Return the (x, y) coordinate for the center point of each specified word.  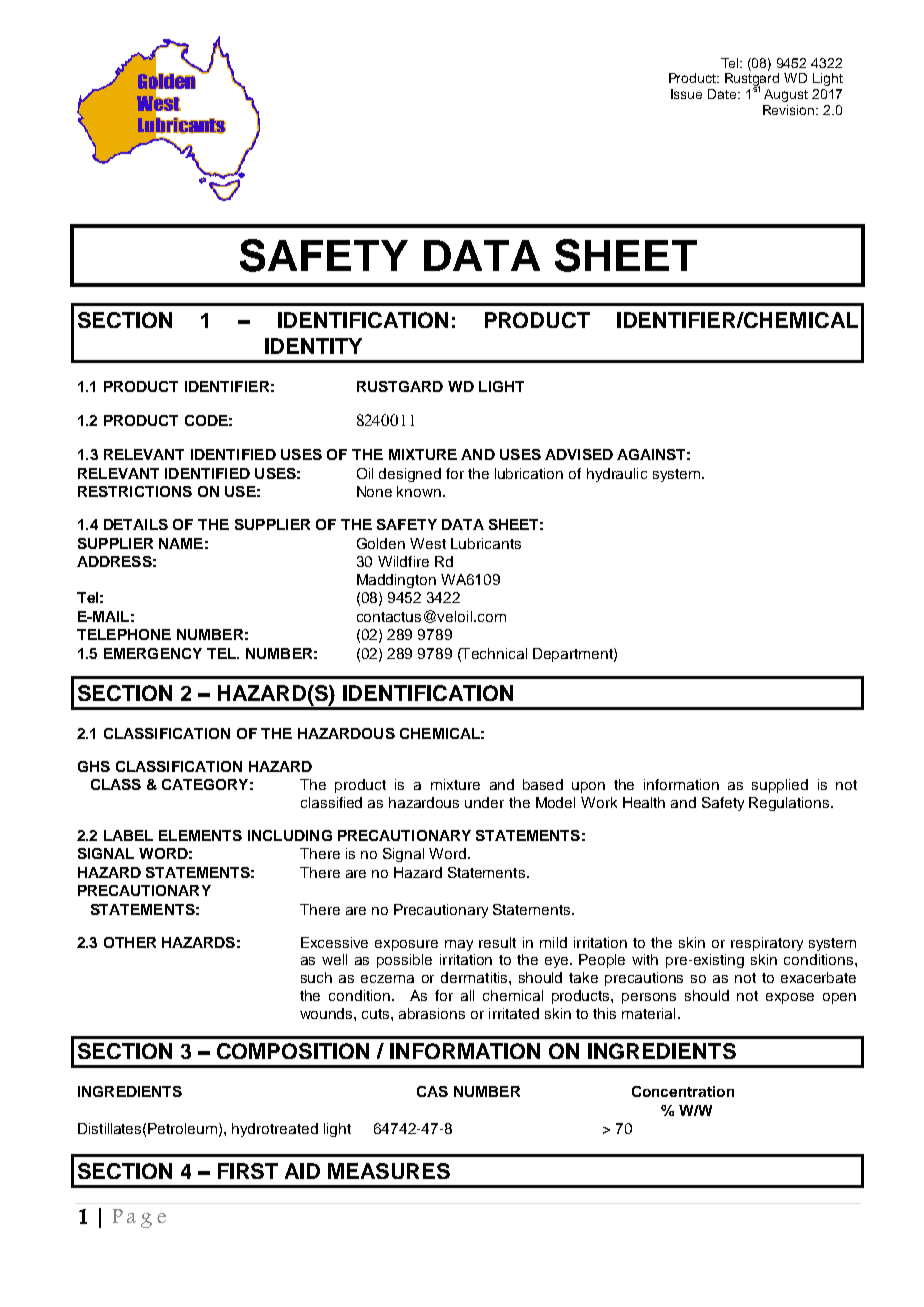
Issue (686, 94)
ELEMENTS (200, 835)
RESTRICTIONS (135, 491)
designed (410, 475)
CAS (432, 1091)
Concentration (683, 1091)
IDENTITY (313, 346)
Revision (790, 110)
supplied (780, 786)
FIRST (248, 1171)
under (484, 802)
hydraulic (617, 475)
